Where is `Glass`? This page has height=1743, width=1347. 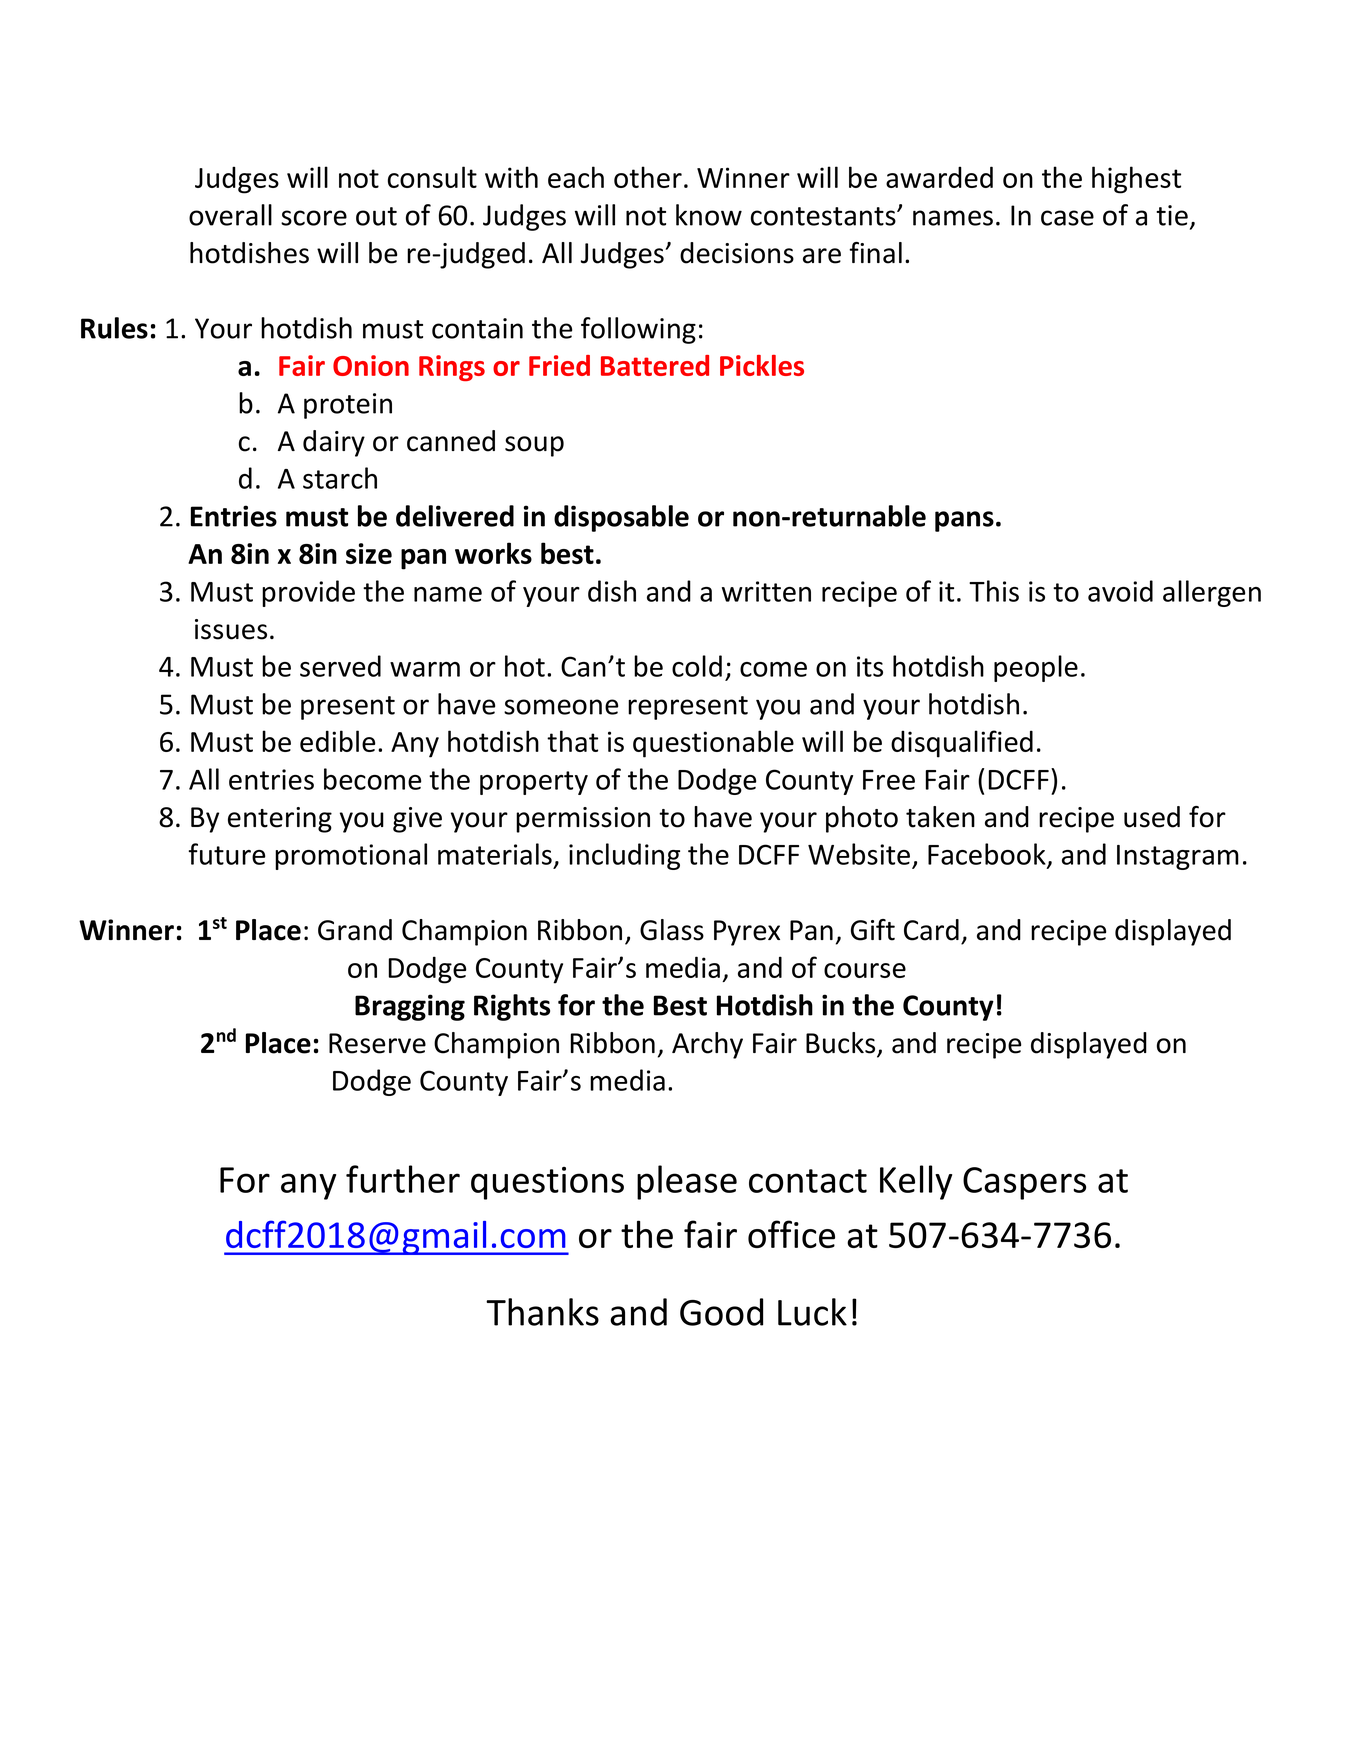
Glass is located at coordinates (672, 930).
